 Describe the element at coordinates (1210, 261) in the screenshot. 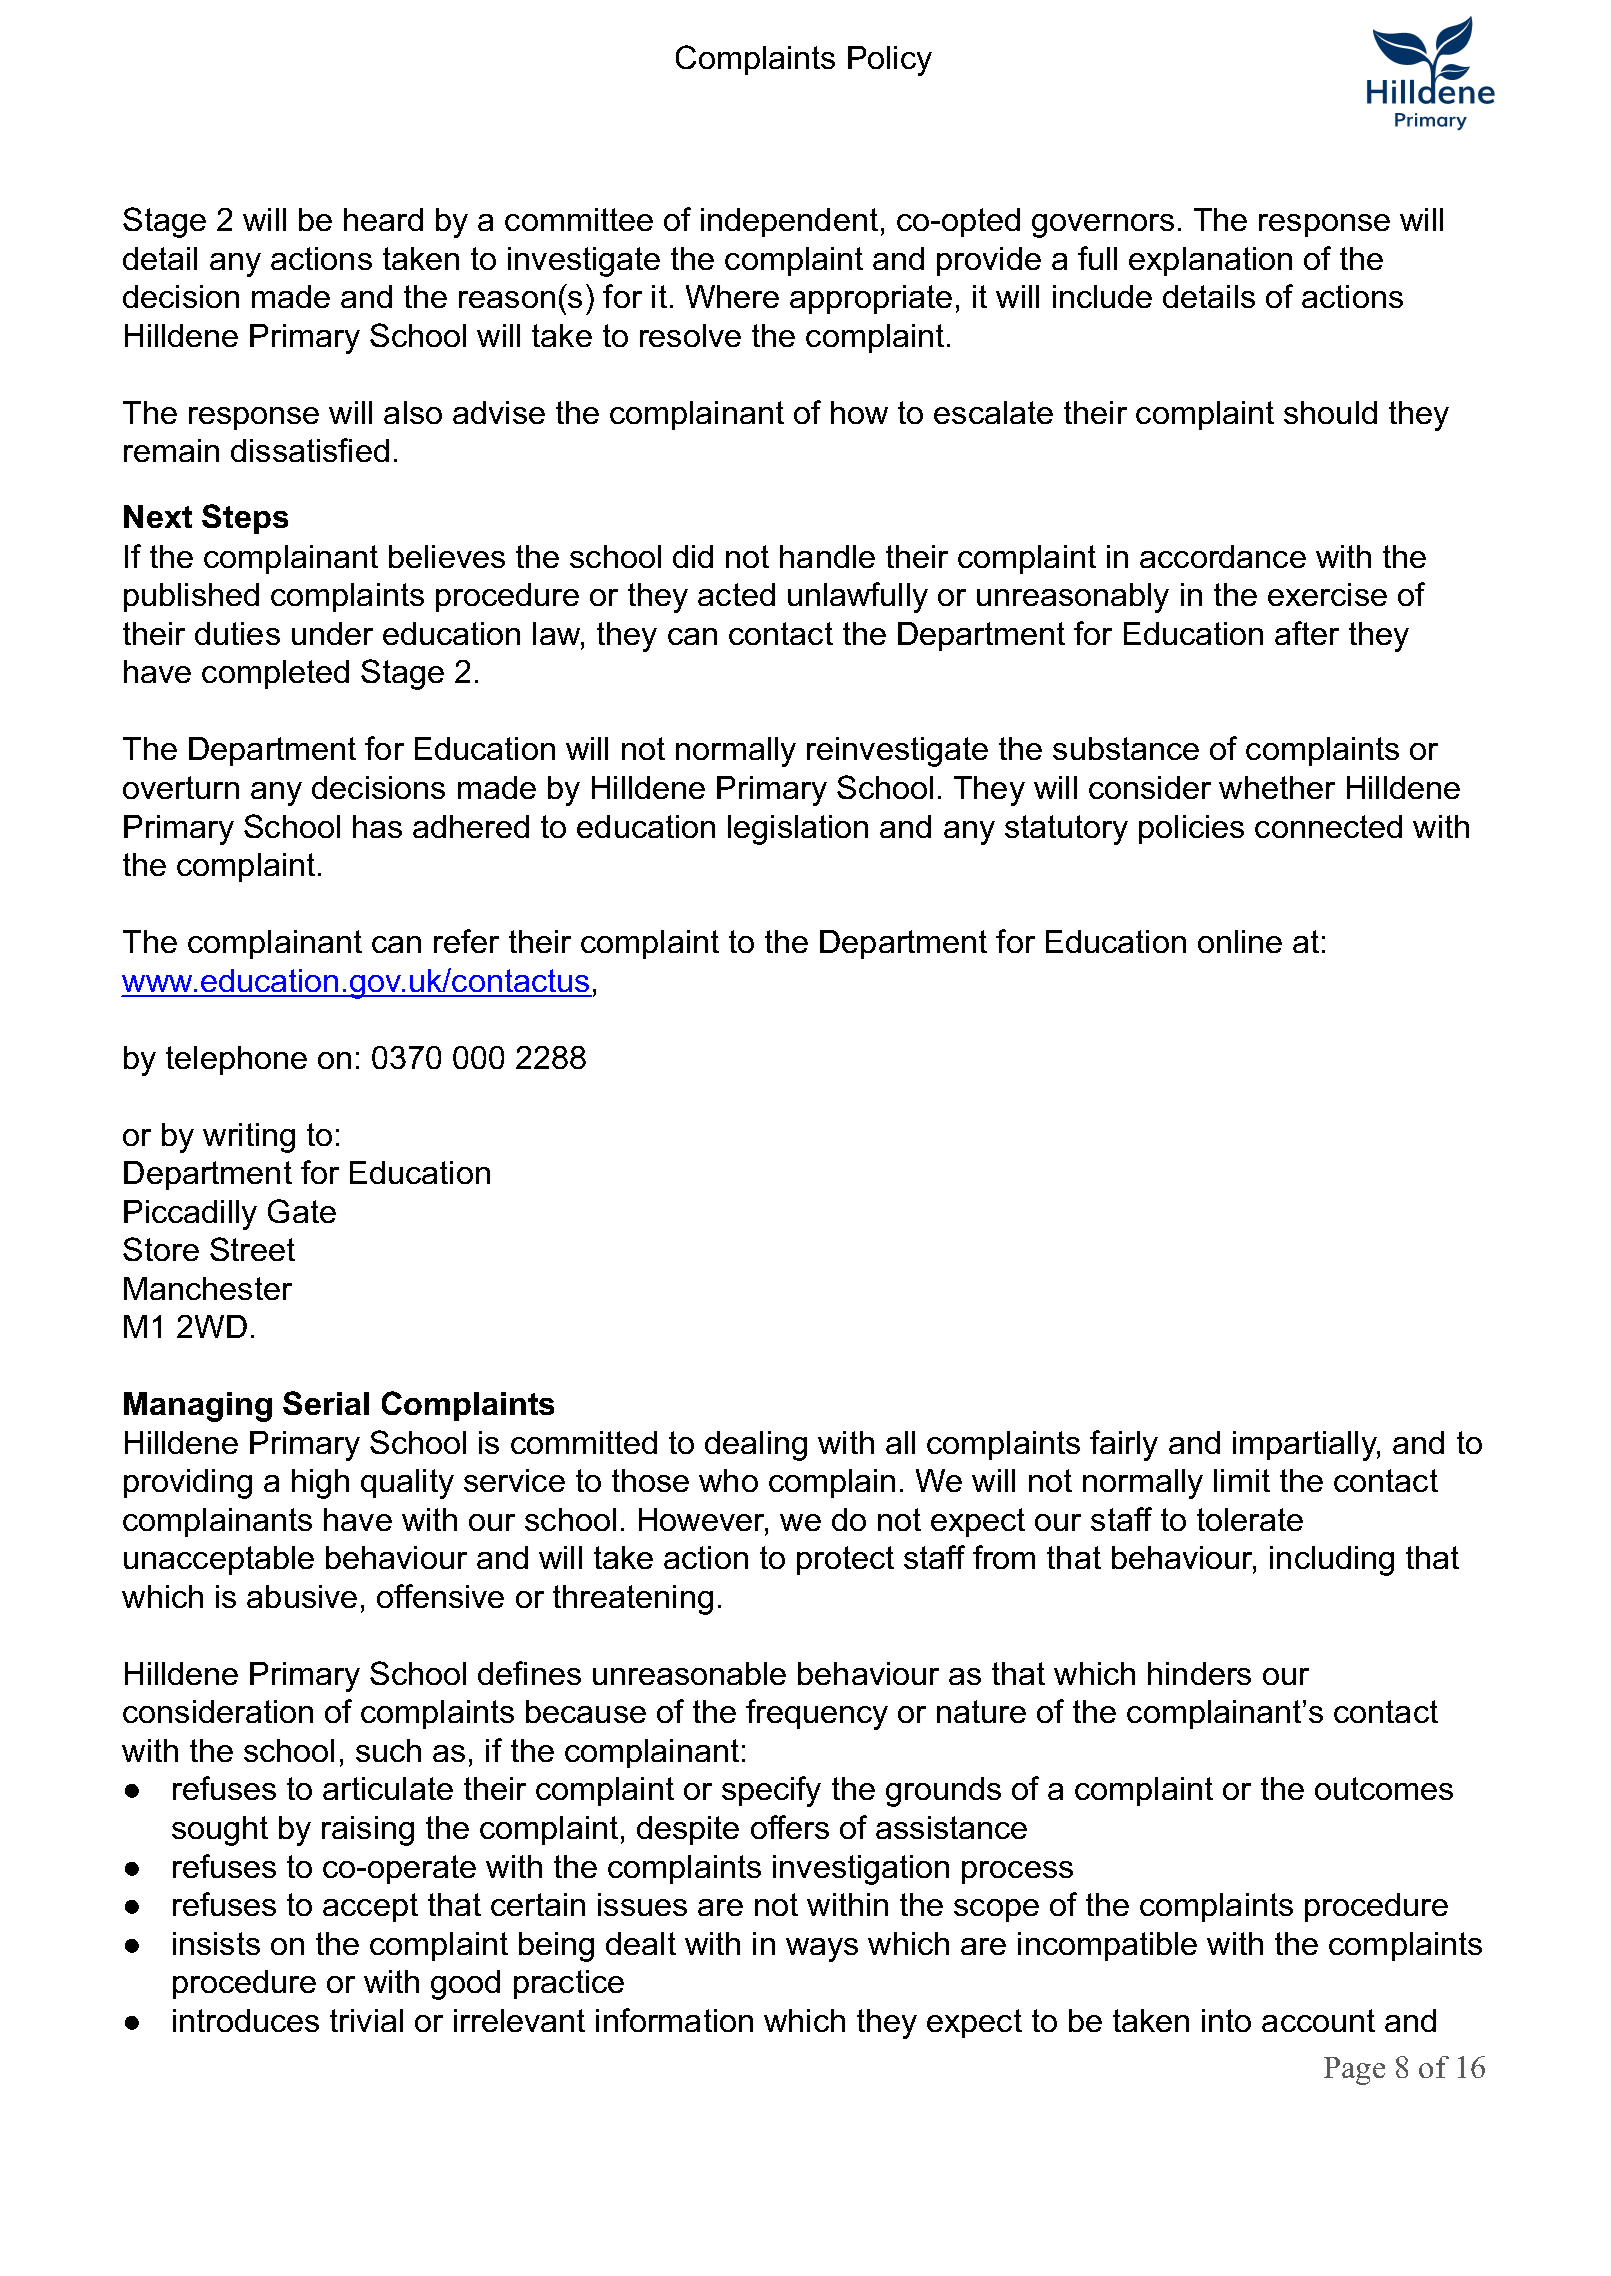

I see `explanation` at that location.
